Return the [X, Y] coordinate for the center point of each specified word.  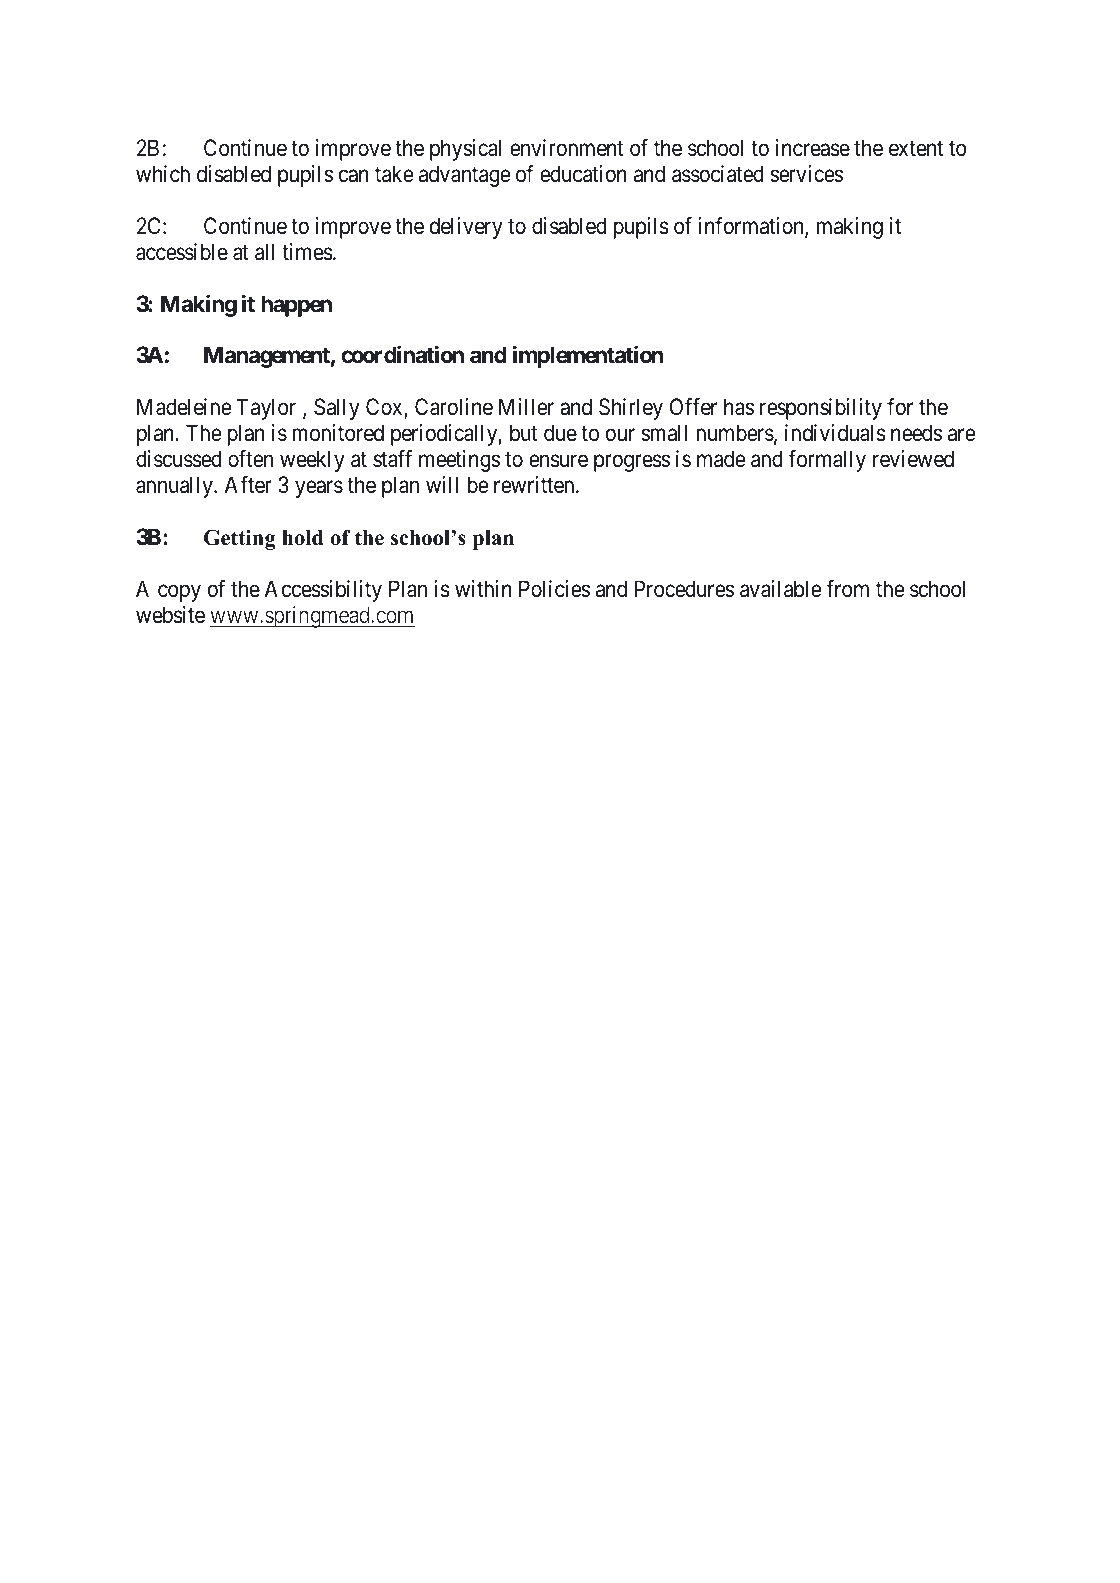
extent [916, 149]
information [752, 227]
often [250, 459]
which [163, 174]
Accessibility [323, 591]
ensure [558, 461]
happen [296, 306]
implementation [588, 357]
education [583, 174]
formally [827, 461]
